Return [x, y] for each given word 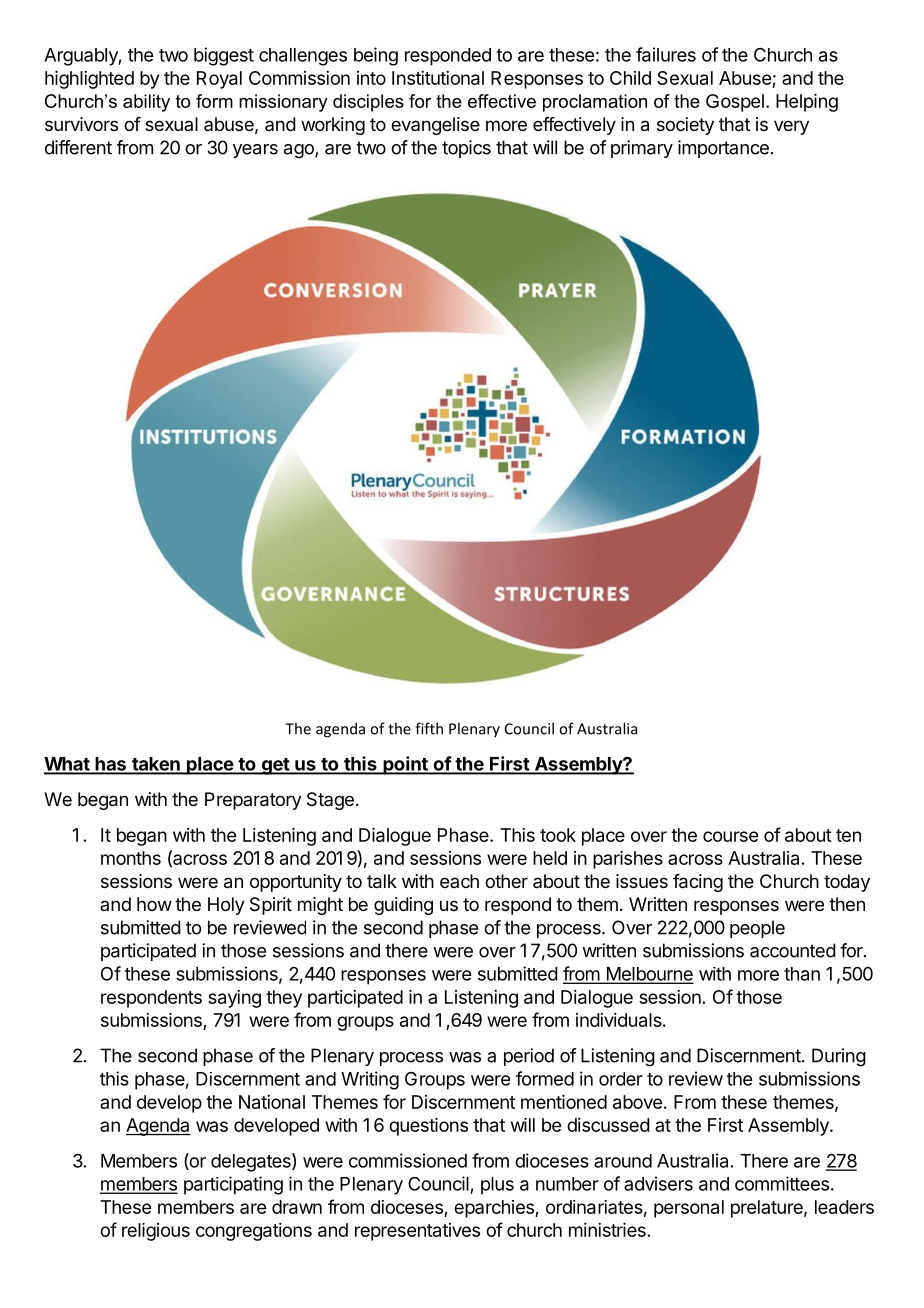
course [730, 836]
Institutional [438, 78]
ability [146, 103]
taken [156, 765]
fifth [429, 728]
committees [782, 1183]
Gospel [735, 103]
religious [156, 1232]
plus [497, 1186]
